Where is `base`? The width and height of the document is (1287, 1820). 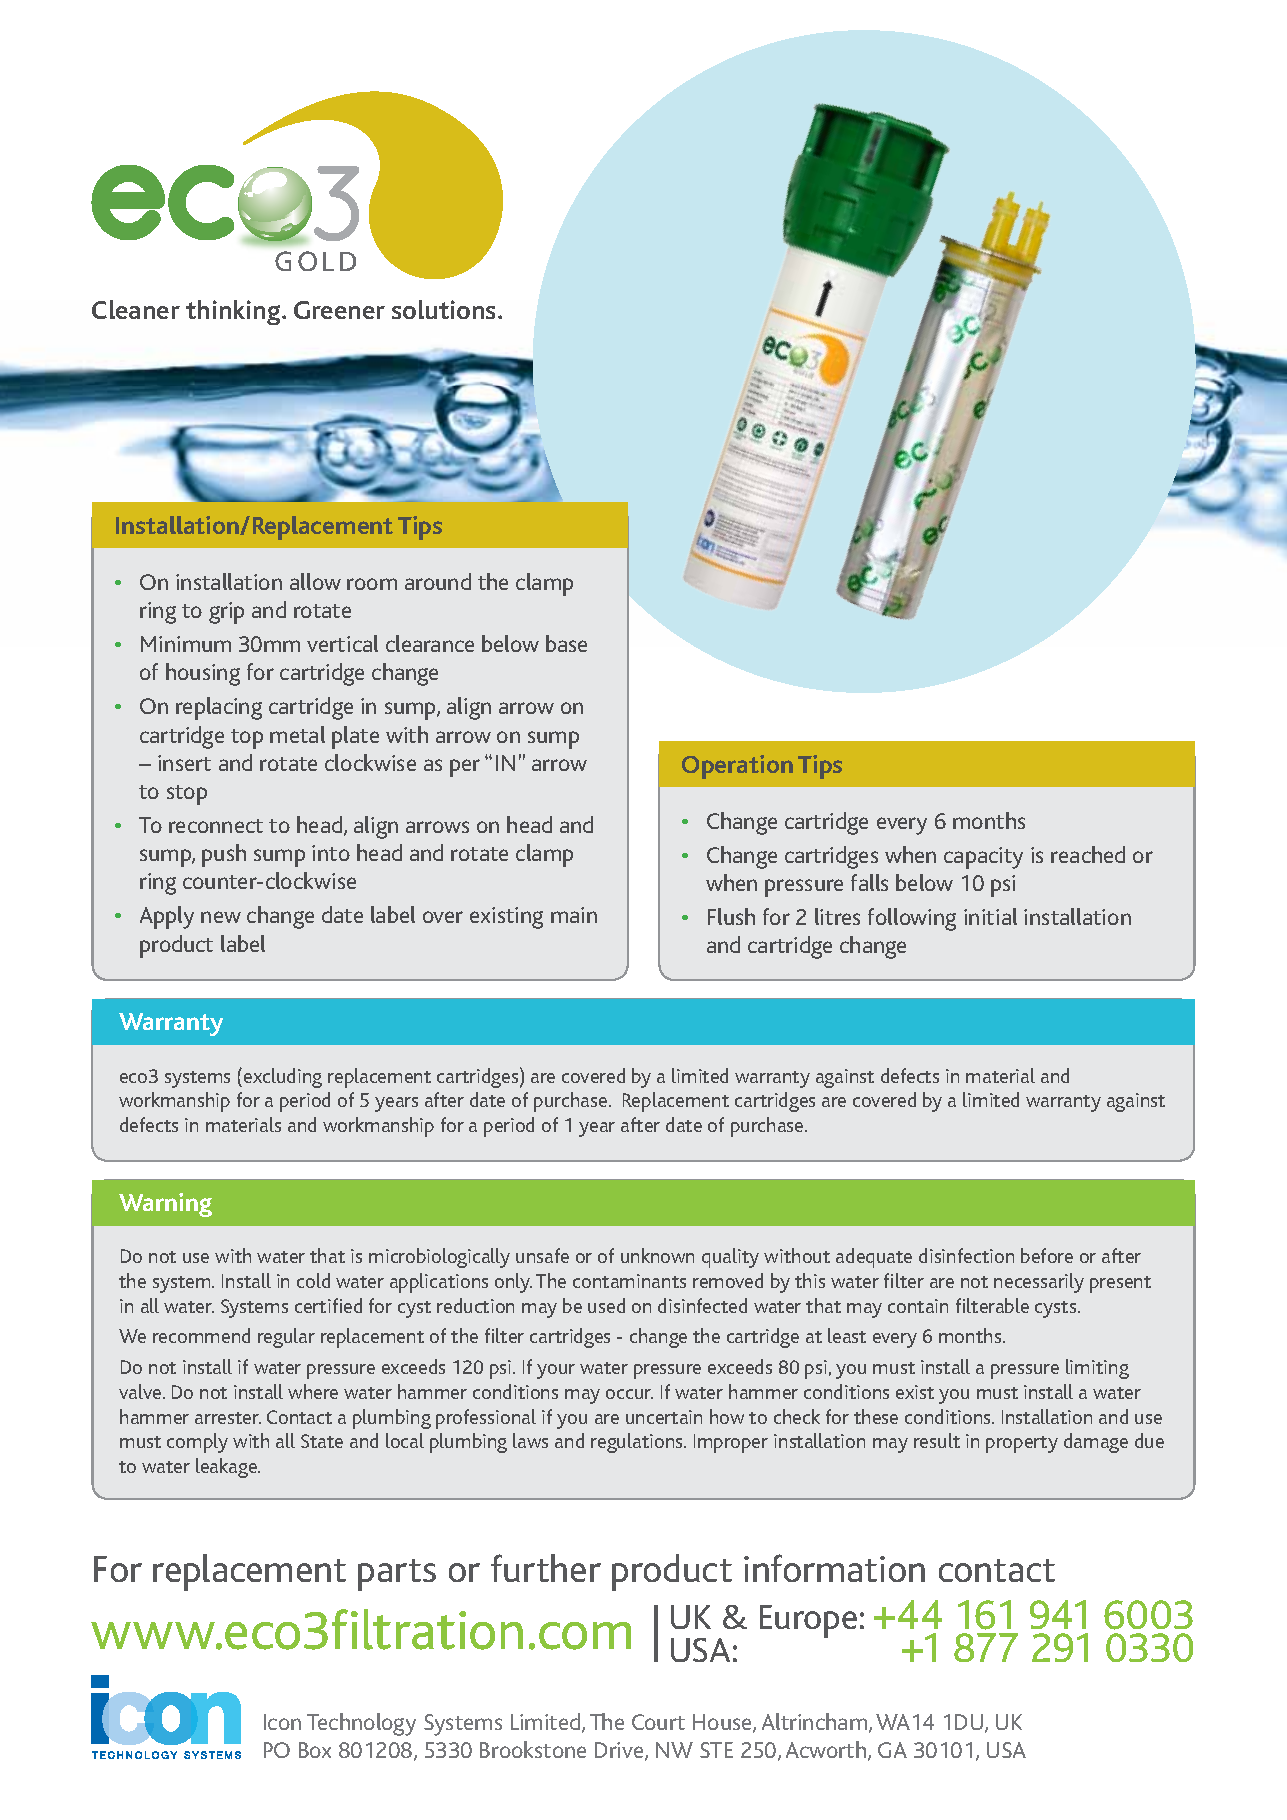
base is located at coordinates (566, 643).
